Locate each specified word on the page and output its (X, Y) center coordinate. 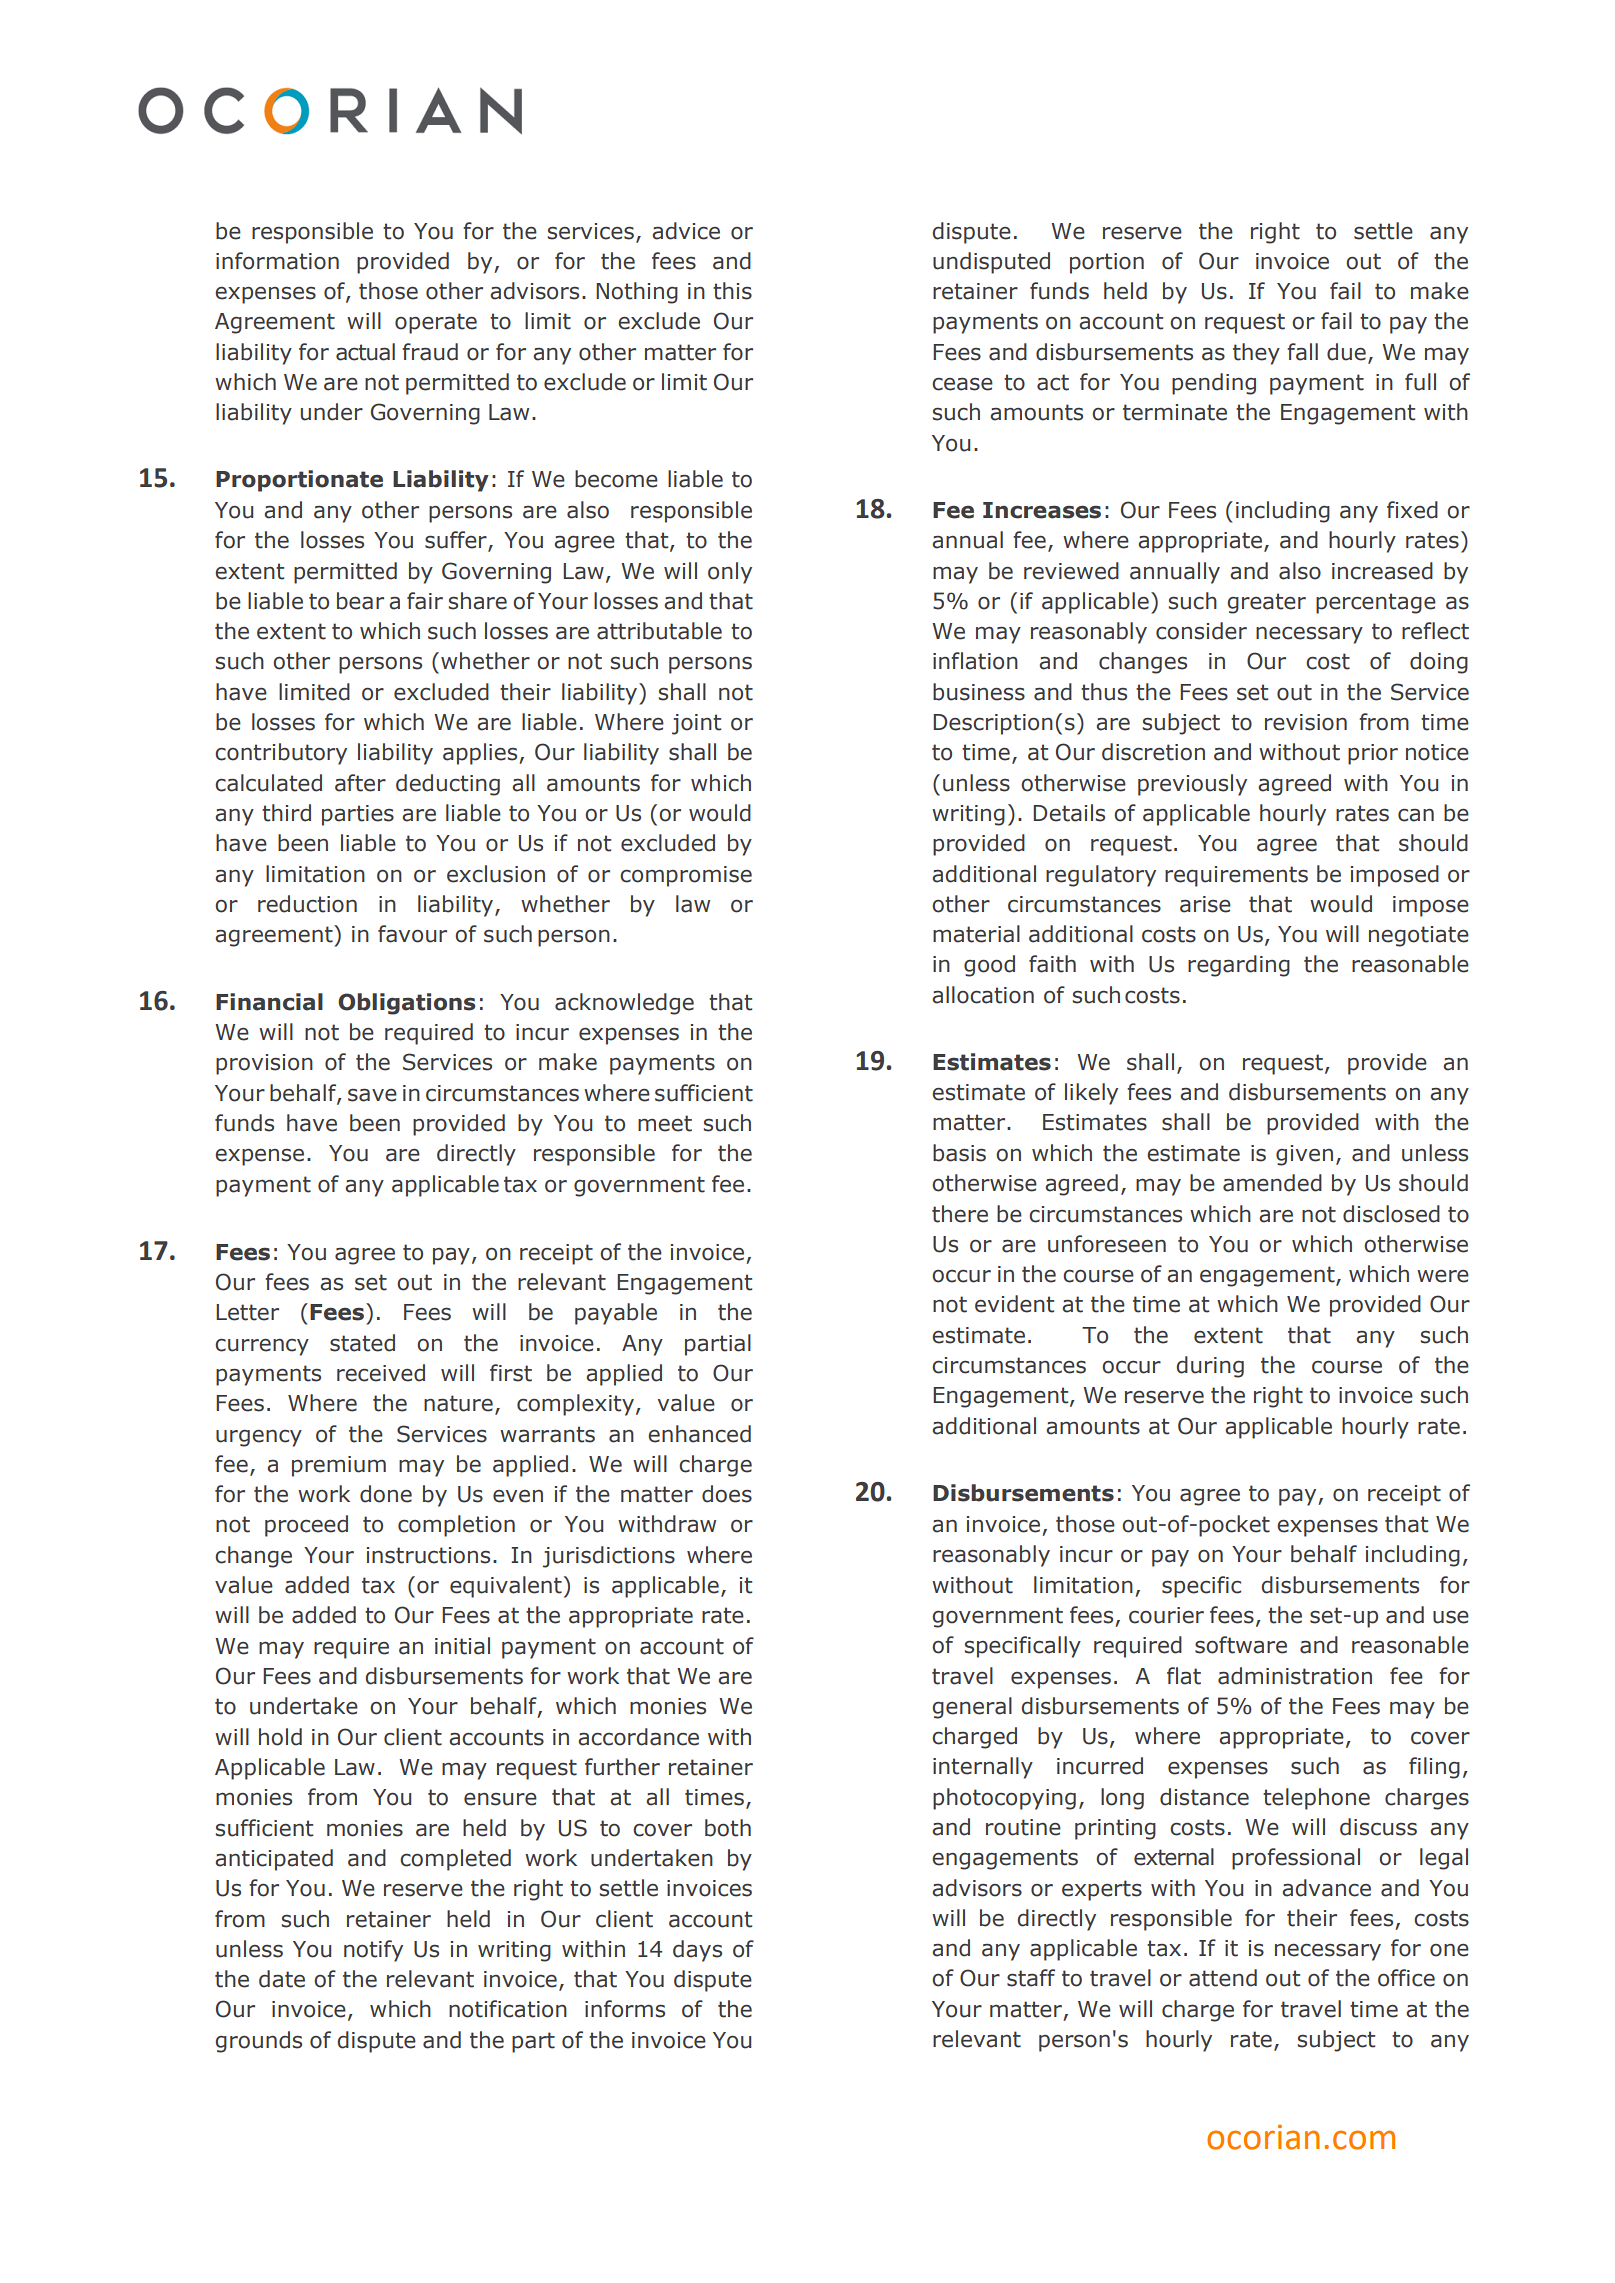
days (697, 1951)
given (1304, 1155)
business (979, 692)
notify (373, 1951)
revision (1306, 722)
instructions (428, 1555)
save (372, 1095)
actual (365, 352)
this (732, 291)
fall (1302, 352)
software (1241, 1645)
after (360, 783)
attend (1223, 1978)
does (727, 1494)
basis (959, 1153)
